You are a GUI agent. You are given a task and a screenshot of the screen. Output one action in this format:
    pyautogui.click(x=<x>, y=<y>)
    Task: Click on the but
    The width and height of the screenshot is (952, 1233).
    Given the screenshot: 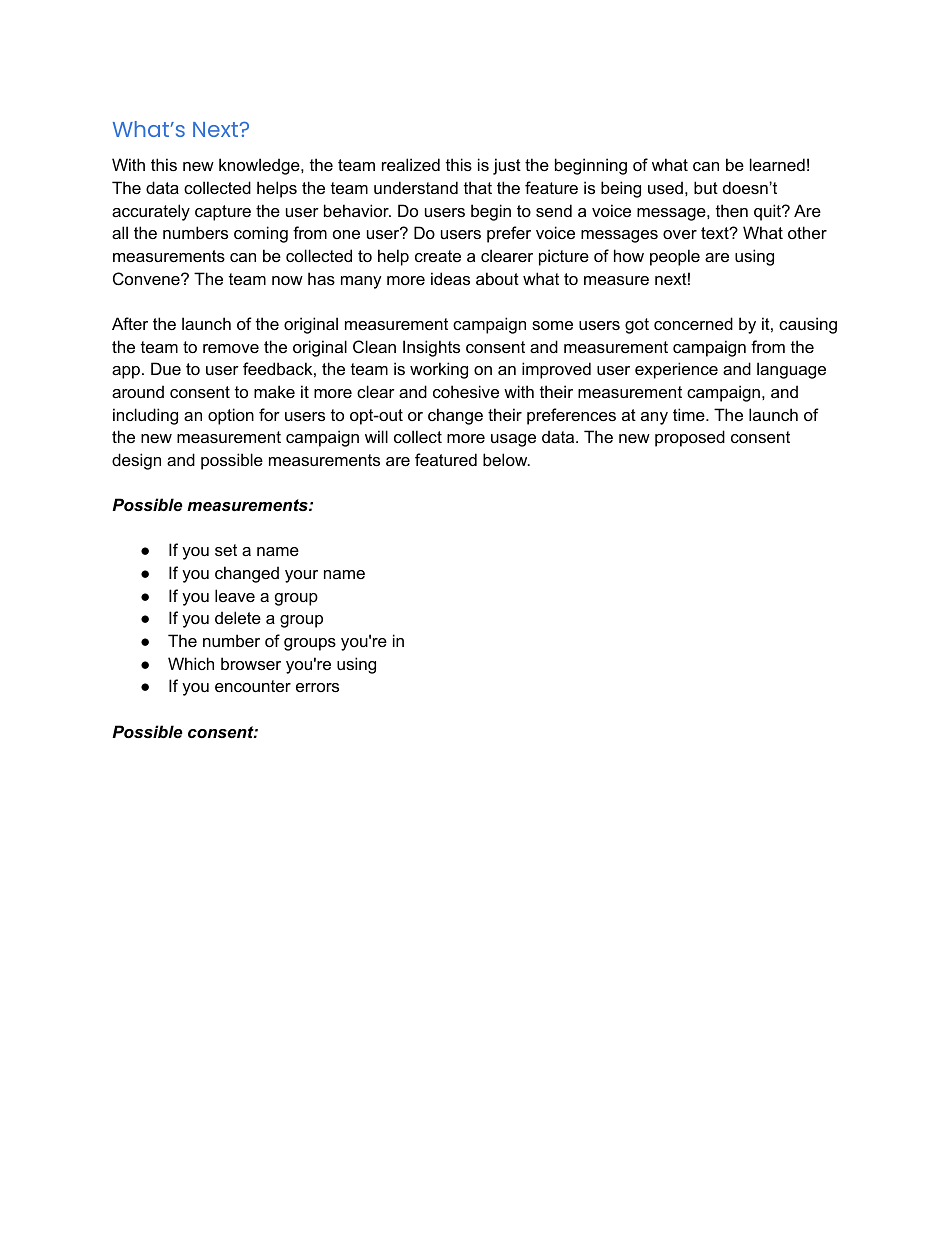 What is the action you would take?
    pyautogui.click(x=706, y=187)
